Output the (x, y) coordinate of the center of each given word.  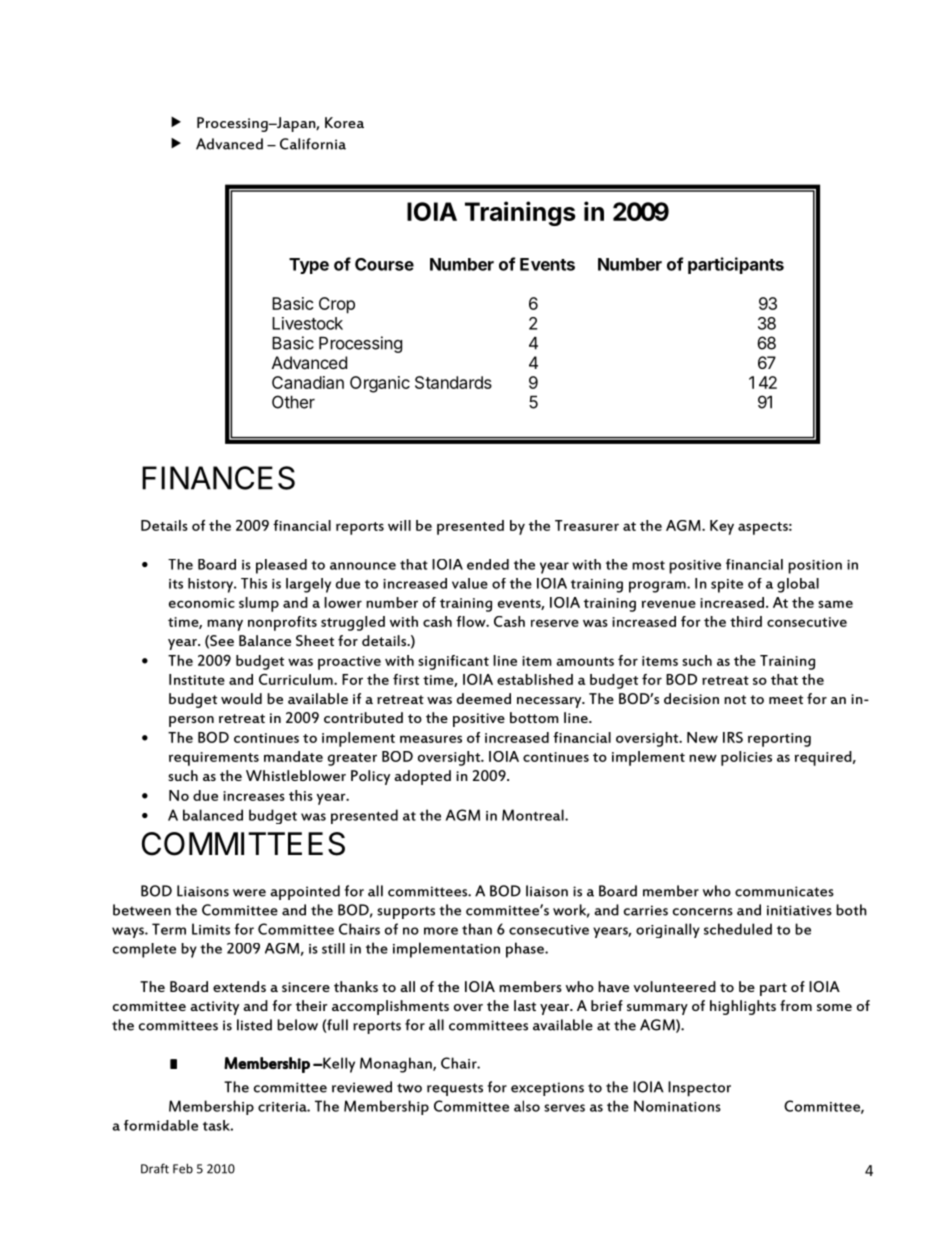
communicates (784, 891)
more (441, 931)
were (249, 893)
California (313, 144)
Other (293, 402)
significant (453, 662)
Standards (453, 382)
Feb (183, 1168)
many (225, 625)
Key (722, 527)
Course (384, 264)
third (746, 621)
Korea (344, 122)
